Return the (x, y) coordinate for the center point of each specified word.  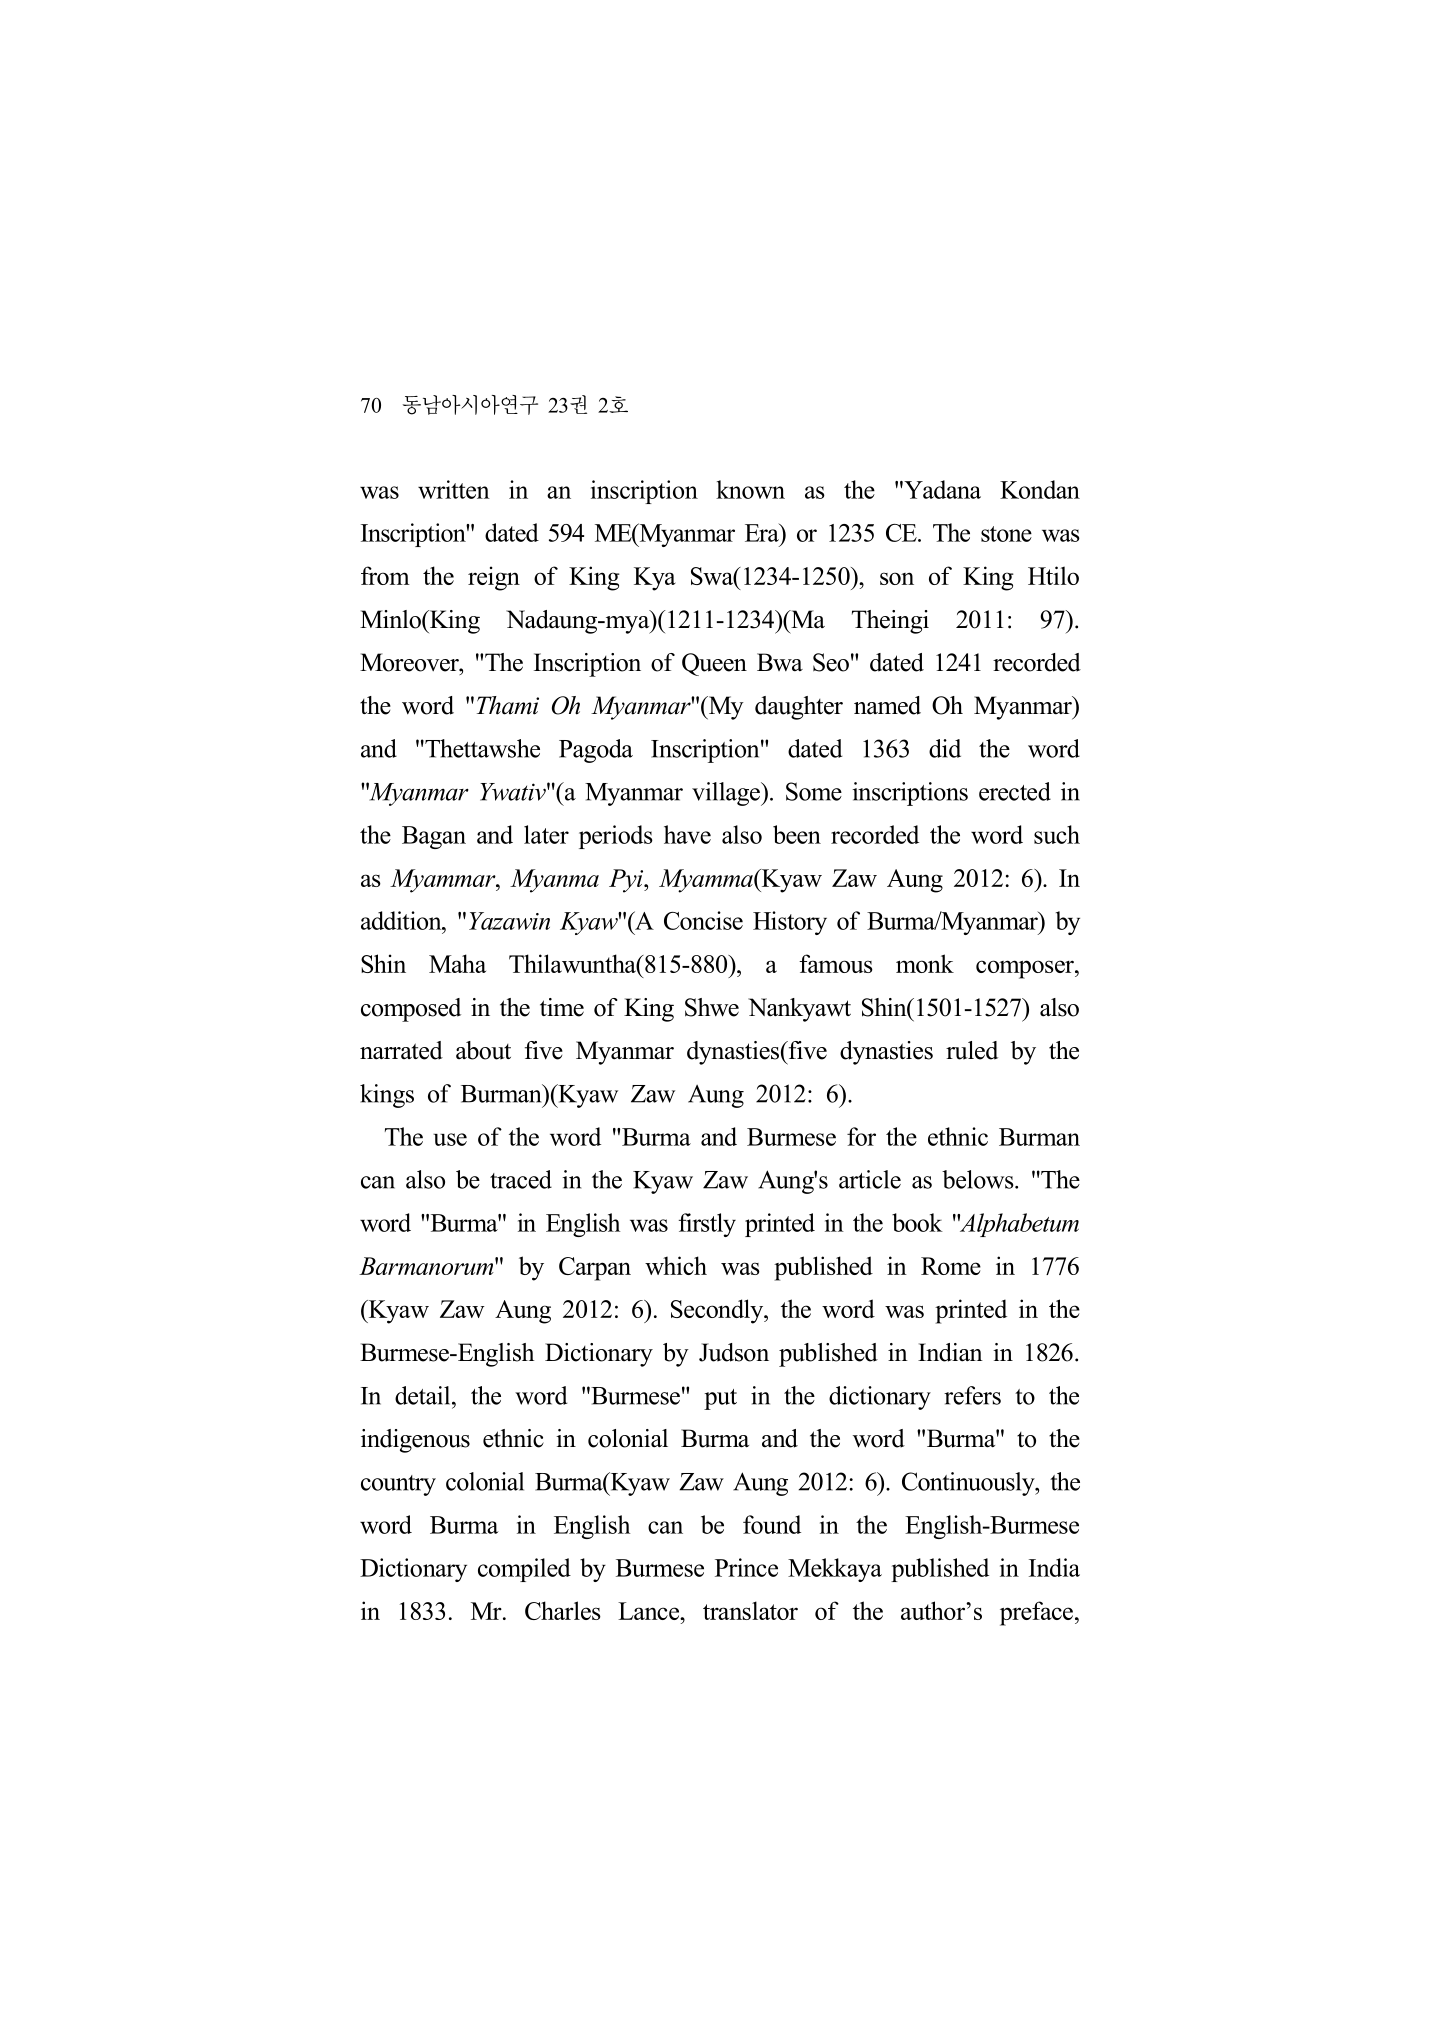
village (727, 794)
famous (836, 963)
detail (424, 1395)
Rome (951, 1266)
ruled (972, 1050)
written (454, 489)
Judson (734, 1352)
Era (763, 532)
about (483, 1050)
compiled (524, 1570)
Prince (746, 1567)
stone (1006, 534)
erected (1015, 791)
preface (1036, 1613)
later (546, 834)
